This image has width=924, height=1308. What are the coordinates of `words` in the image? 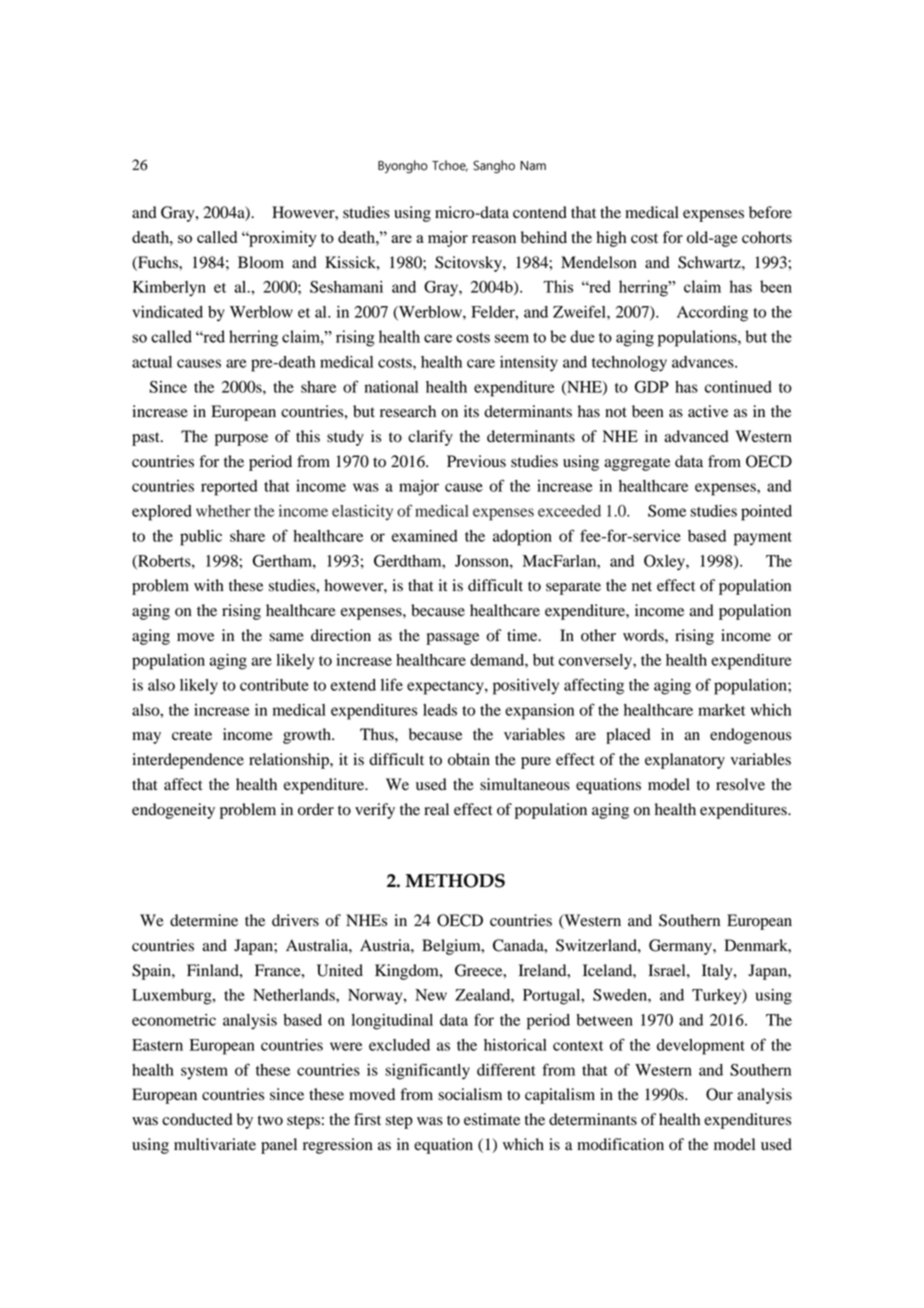 It's located at (644, 635).
